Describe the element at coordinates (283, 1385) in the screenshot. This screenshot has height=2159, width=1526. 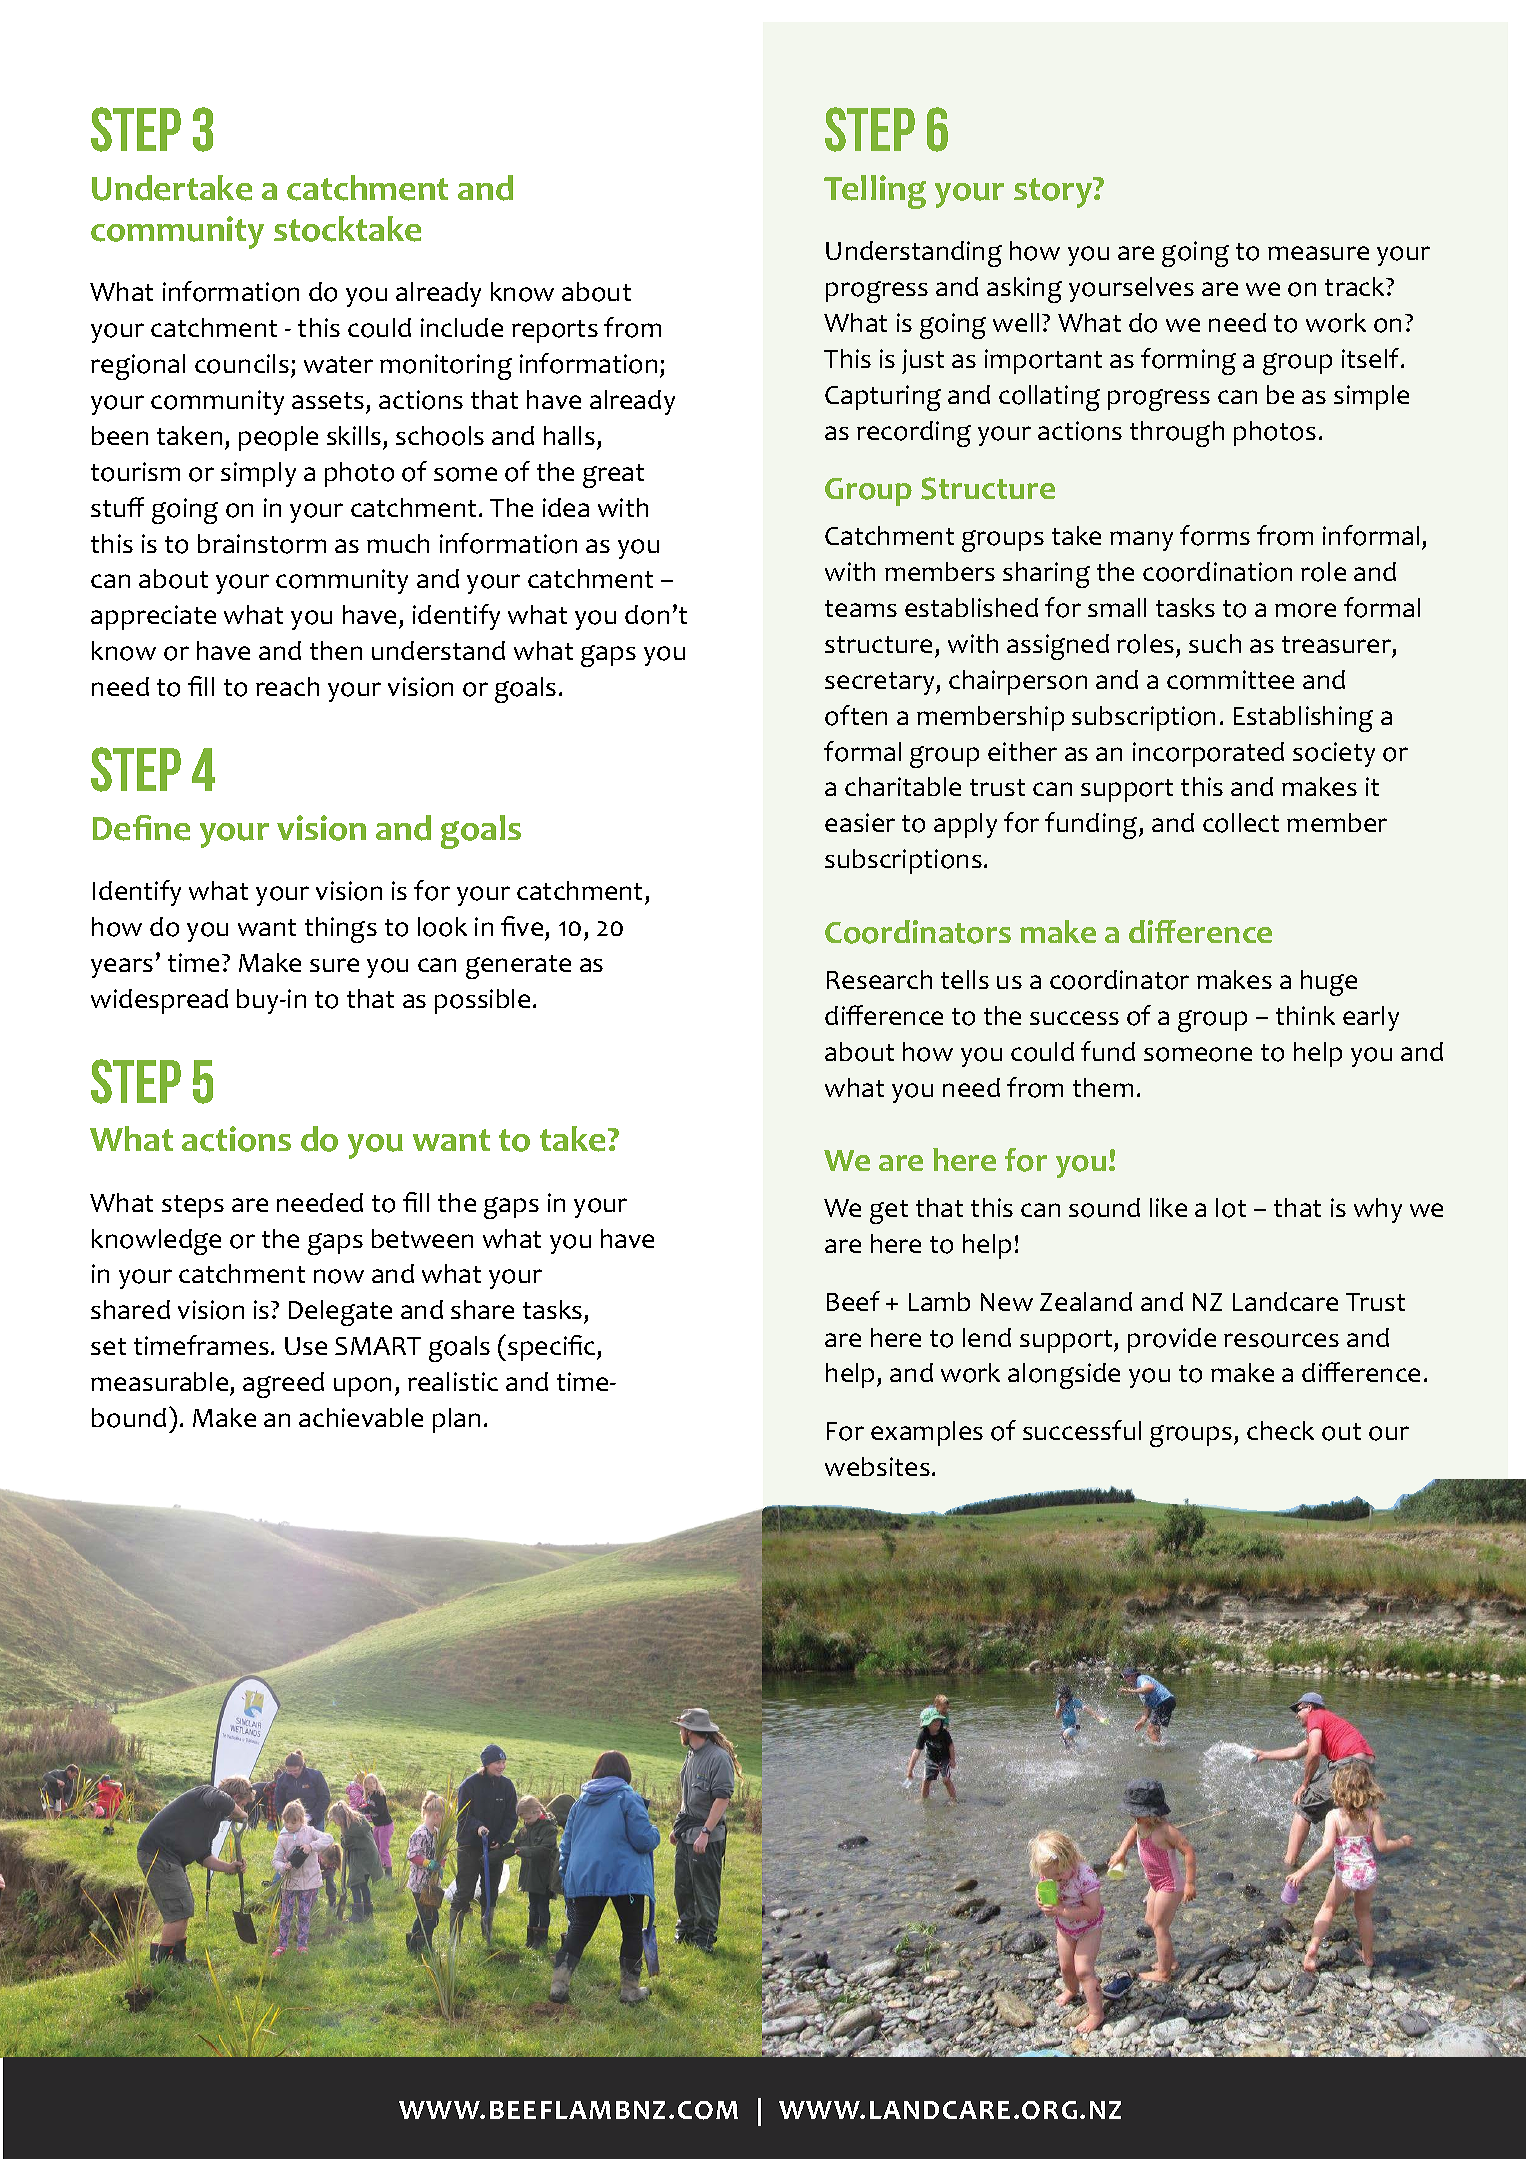
I see `agreed` at that location.
